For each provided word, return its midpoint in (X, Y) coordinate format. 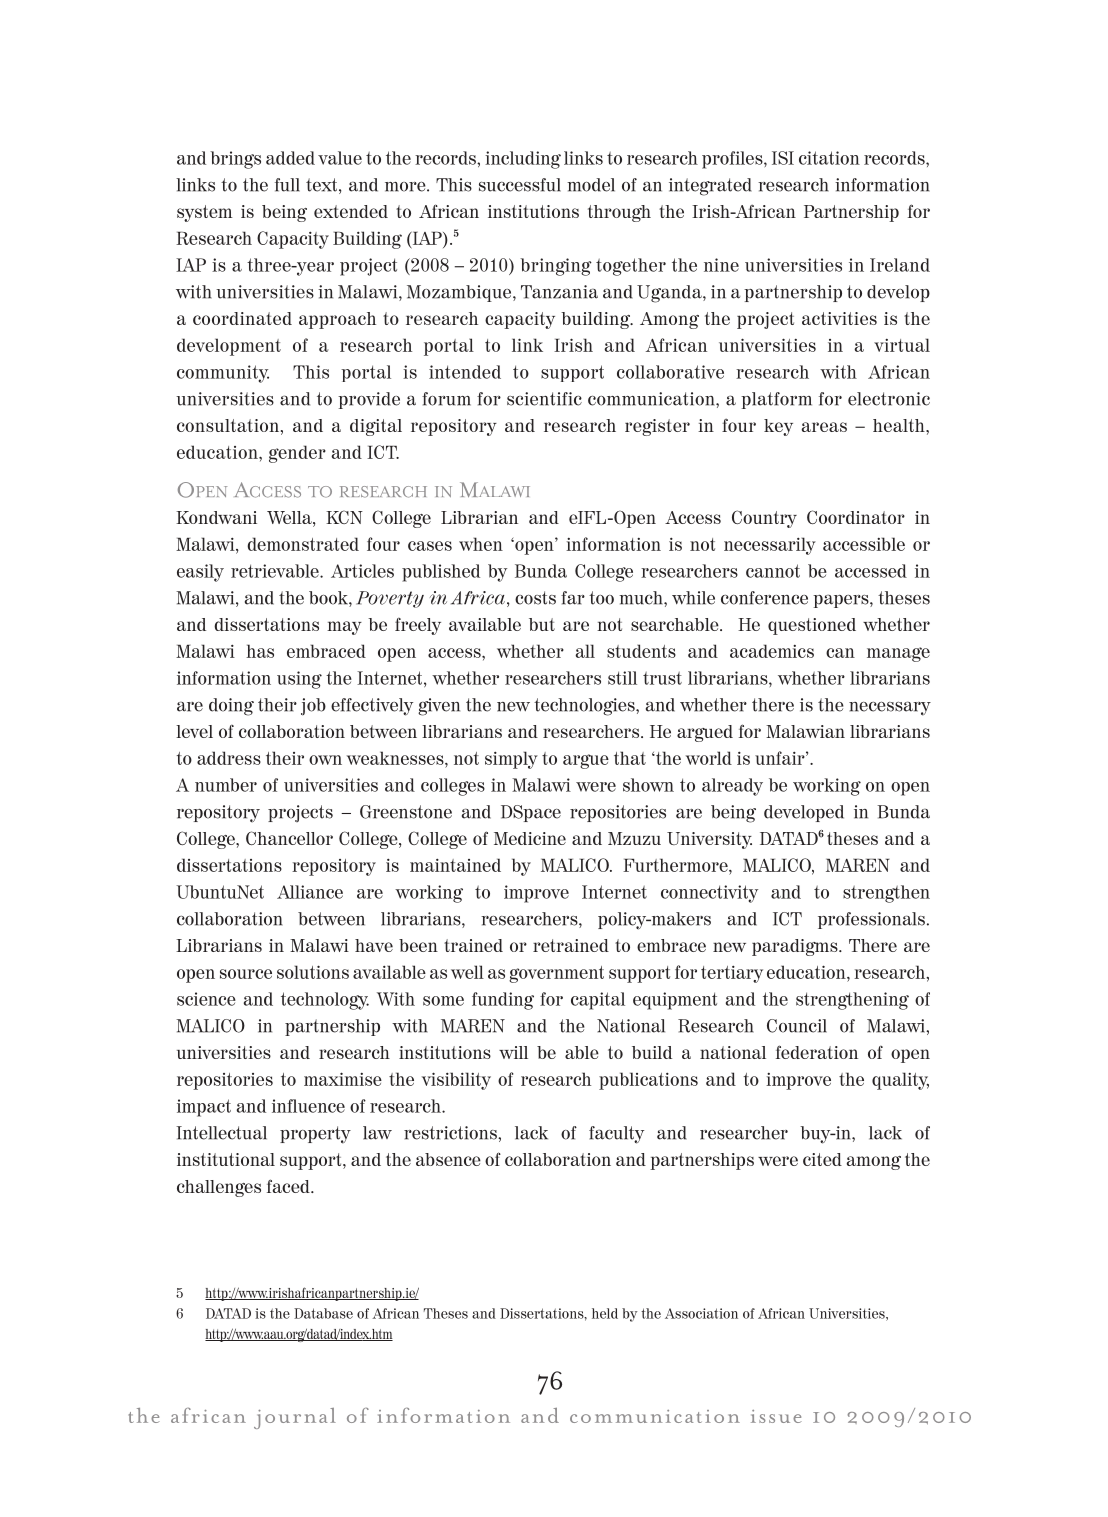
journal (295, 1418)
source (246, 974)
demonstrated (303, 544)
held (605, 1313)
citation (829, 158)
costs (535, 598)
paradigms (796, 947)
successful (520, 185)
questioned (812, 626)
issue (776, 1416)
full (287, 185)
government (556, 974)
